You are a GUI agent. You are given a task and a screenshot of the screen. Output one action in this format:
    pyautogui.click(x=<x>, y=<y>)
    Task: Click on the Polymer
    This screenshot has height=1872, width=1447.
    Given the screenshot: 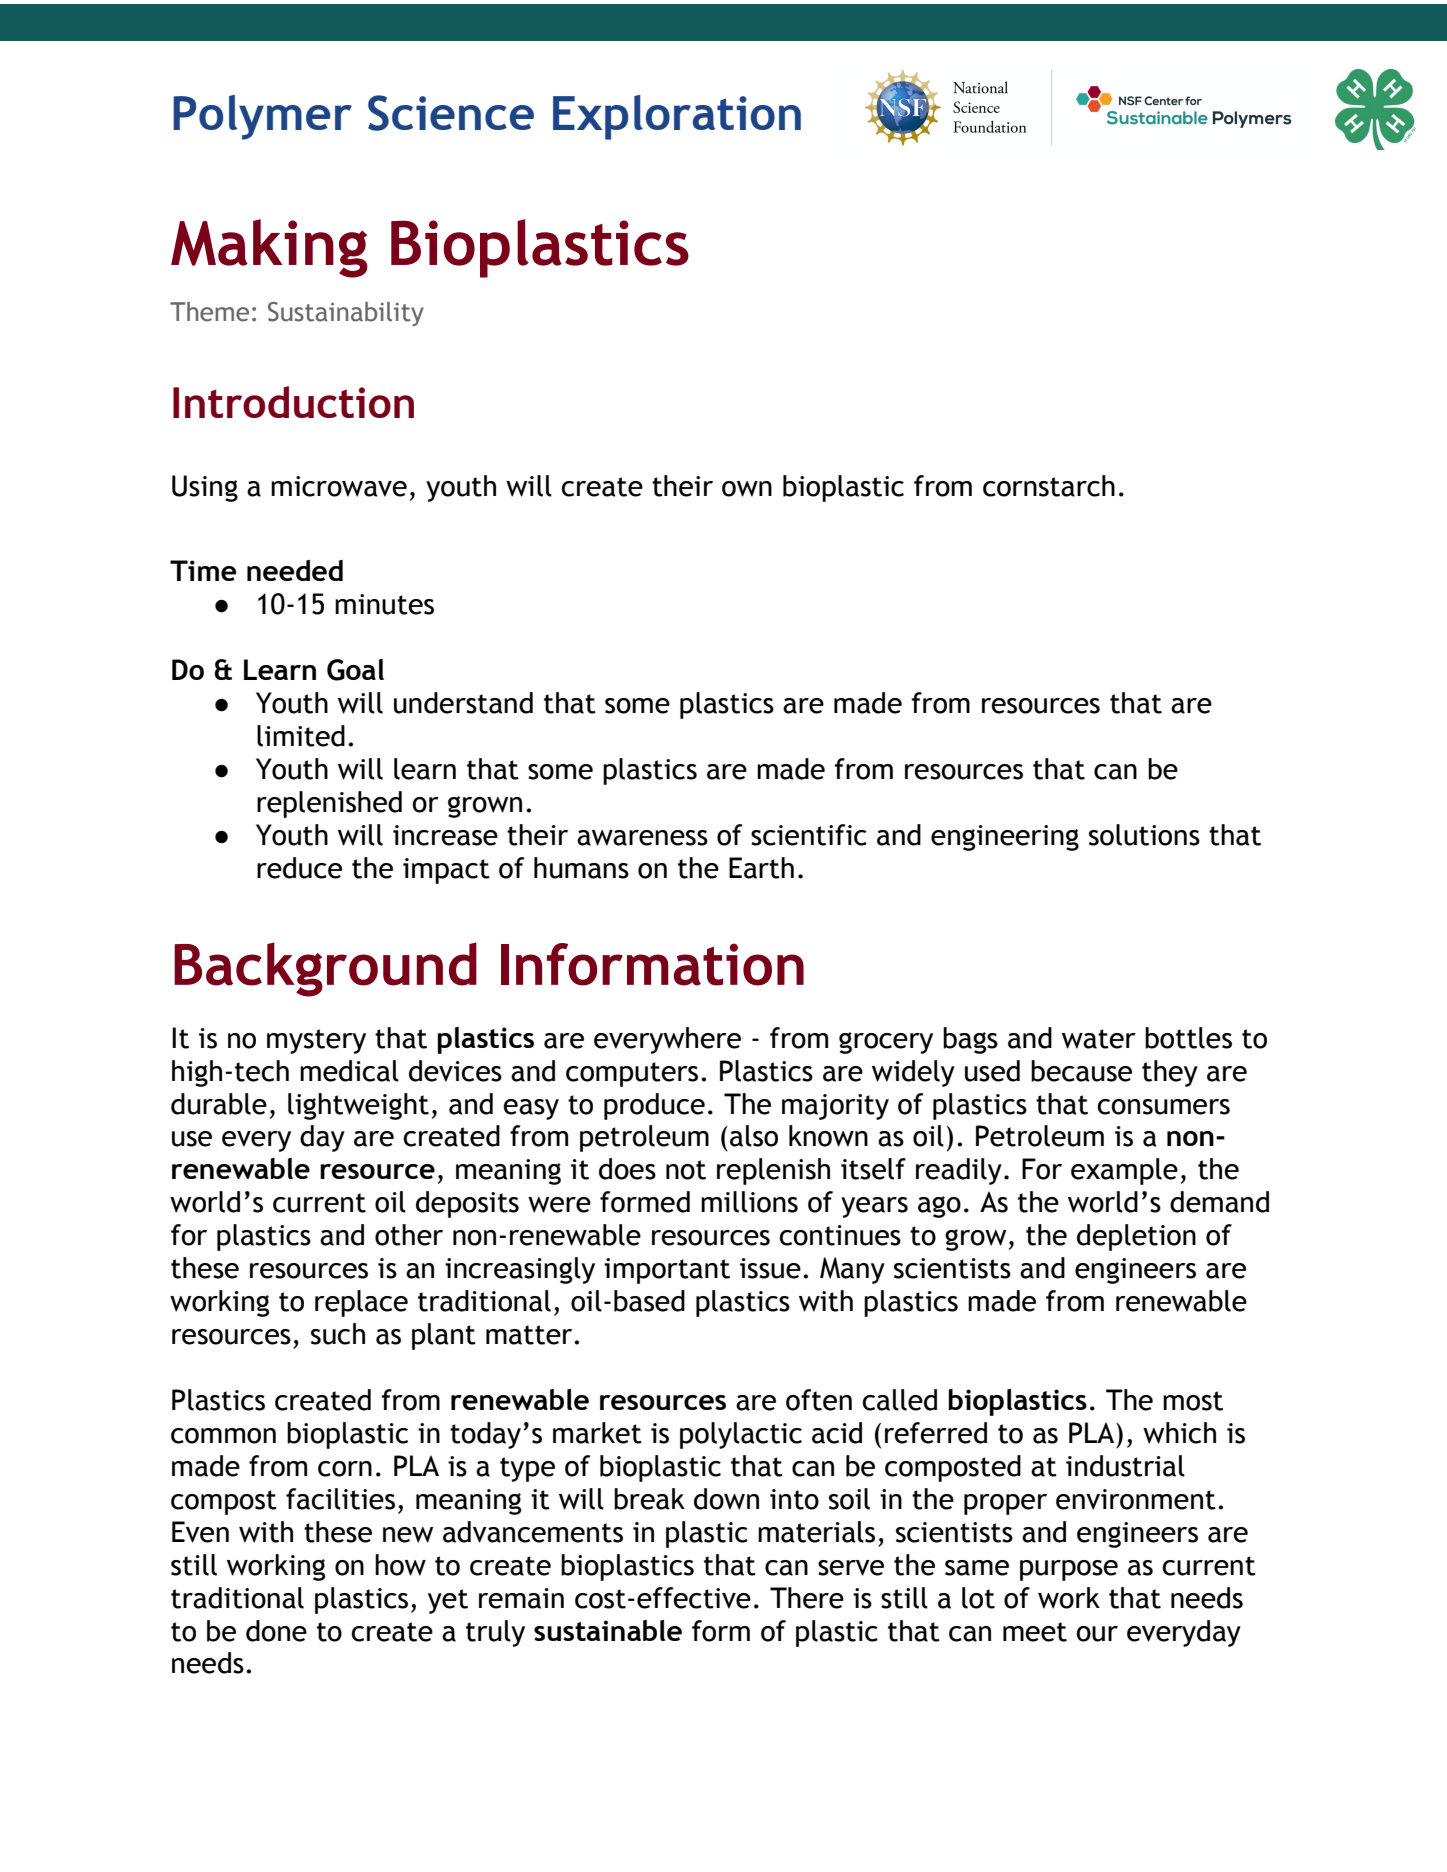 What is the action you would take?
    pyautogui.click(x=262, y=117)
